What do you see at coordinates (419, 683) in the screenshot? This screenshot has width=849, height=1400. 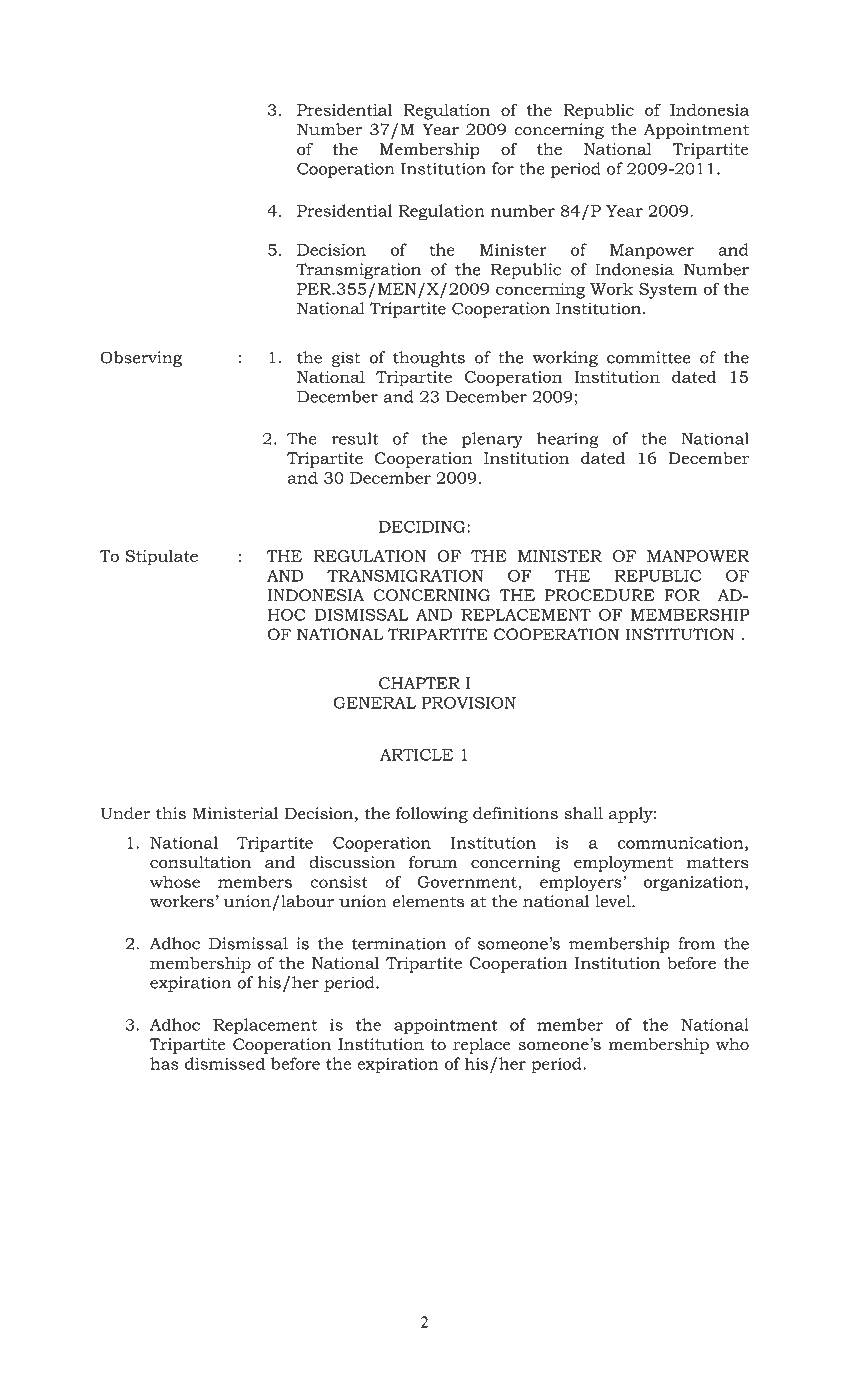 I see `CHAPTER` at bounding box center [419, 683].
